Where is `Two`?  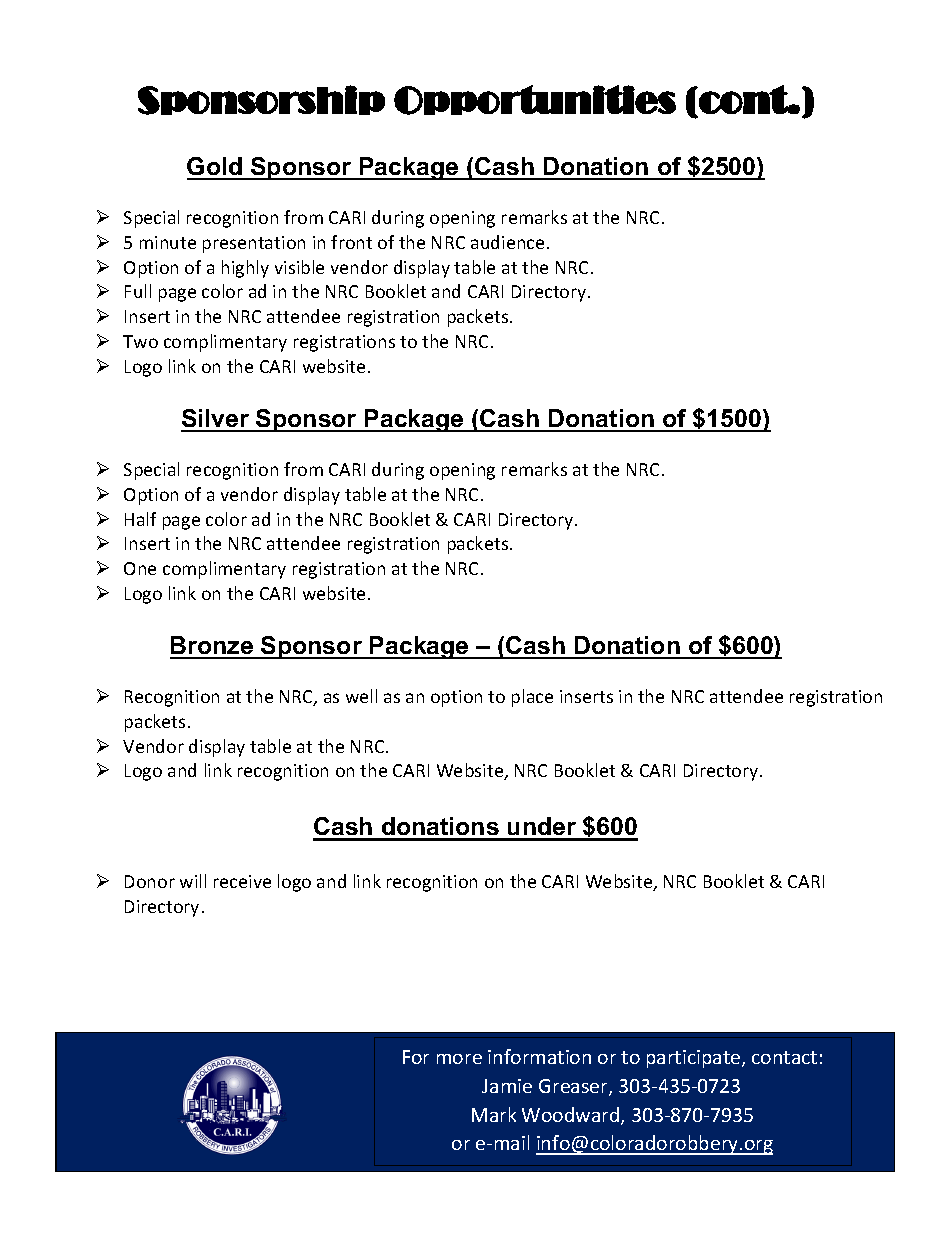
Two is located at coordinates (140, 341).
